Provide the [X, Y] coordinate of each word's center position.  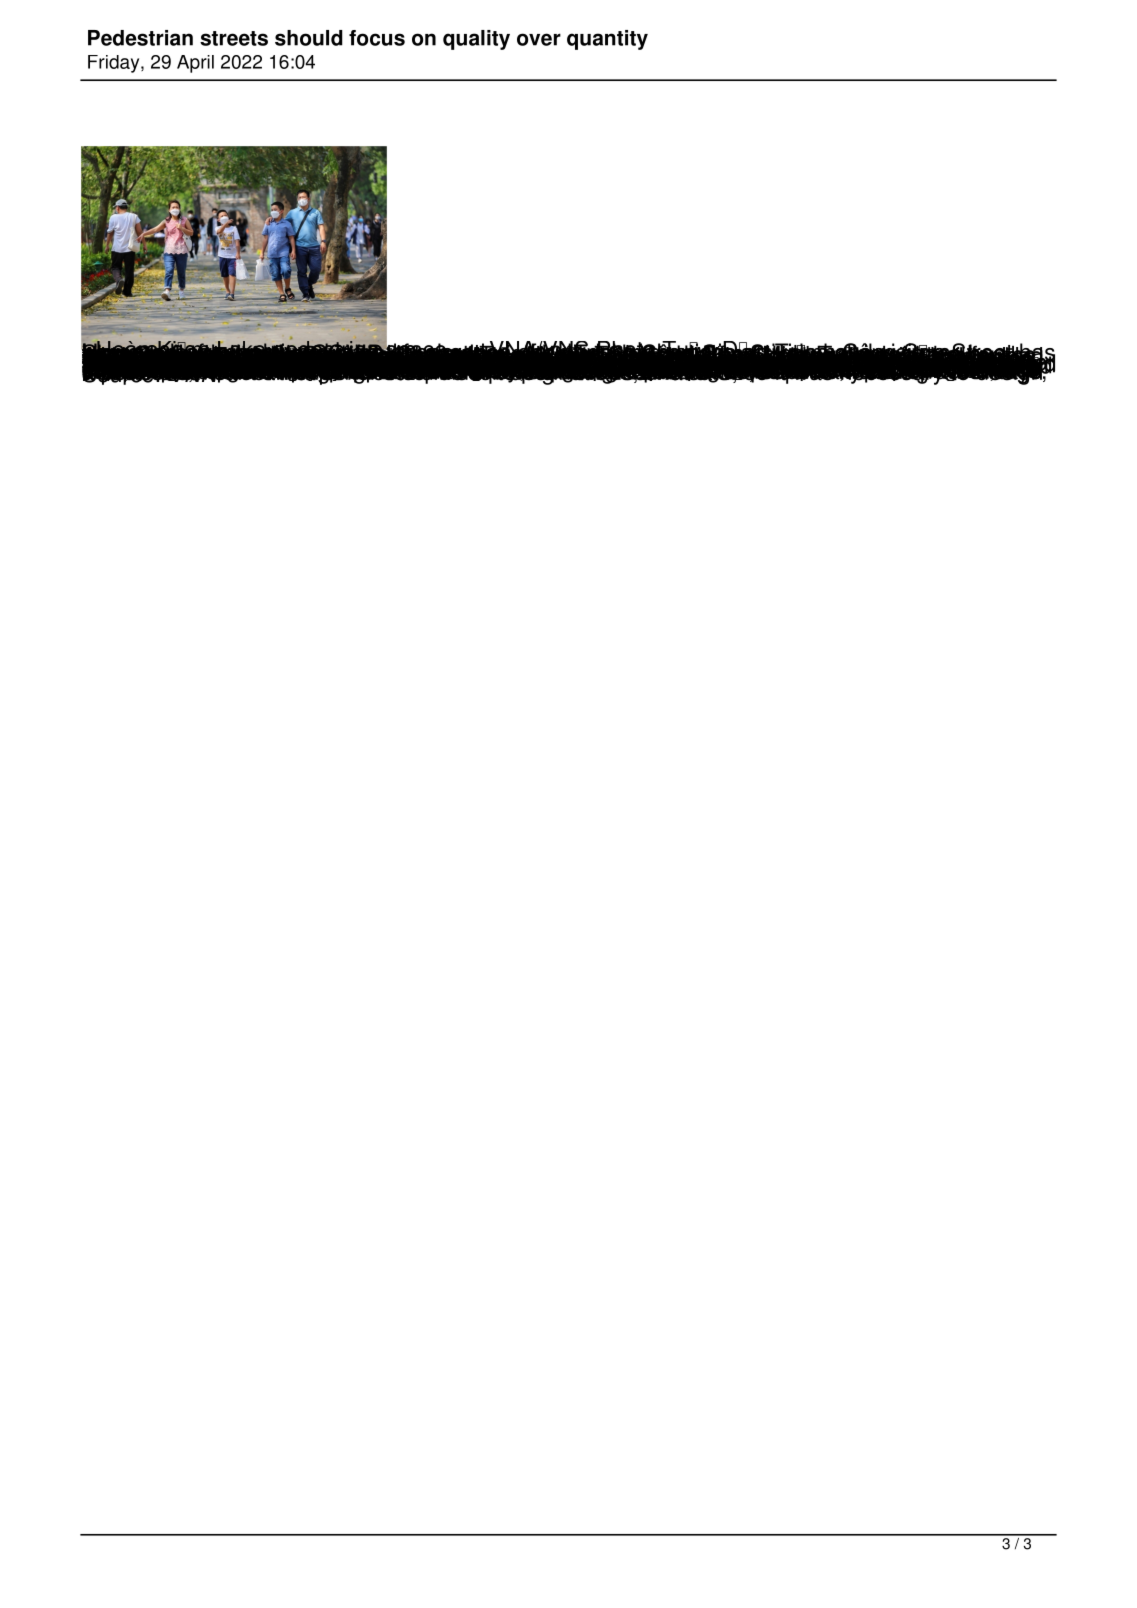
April [195, 64]
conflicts [678, 361]
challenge [433, 362]
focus [377, 38]
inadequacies [518, 364]
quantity [607, 40]
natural [747, 361]
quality [476, 40]
